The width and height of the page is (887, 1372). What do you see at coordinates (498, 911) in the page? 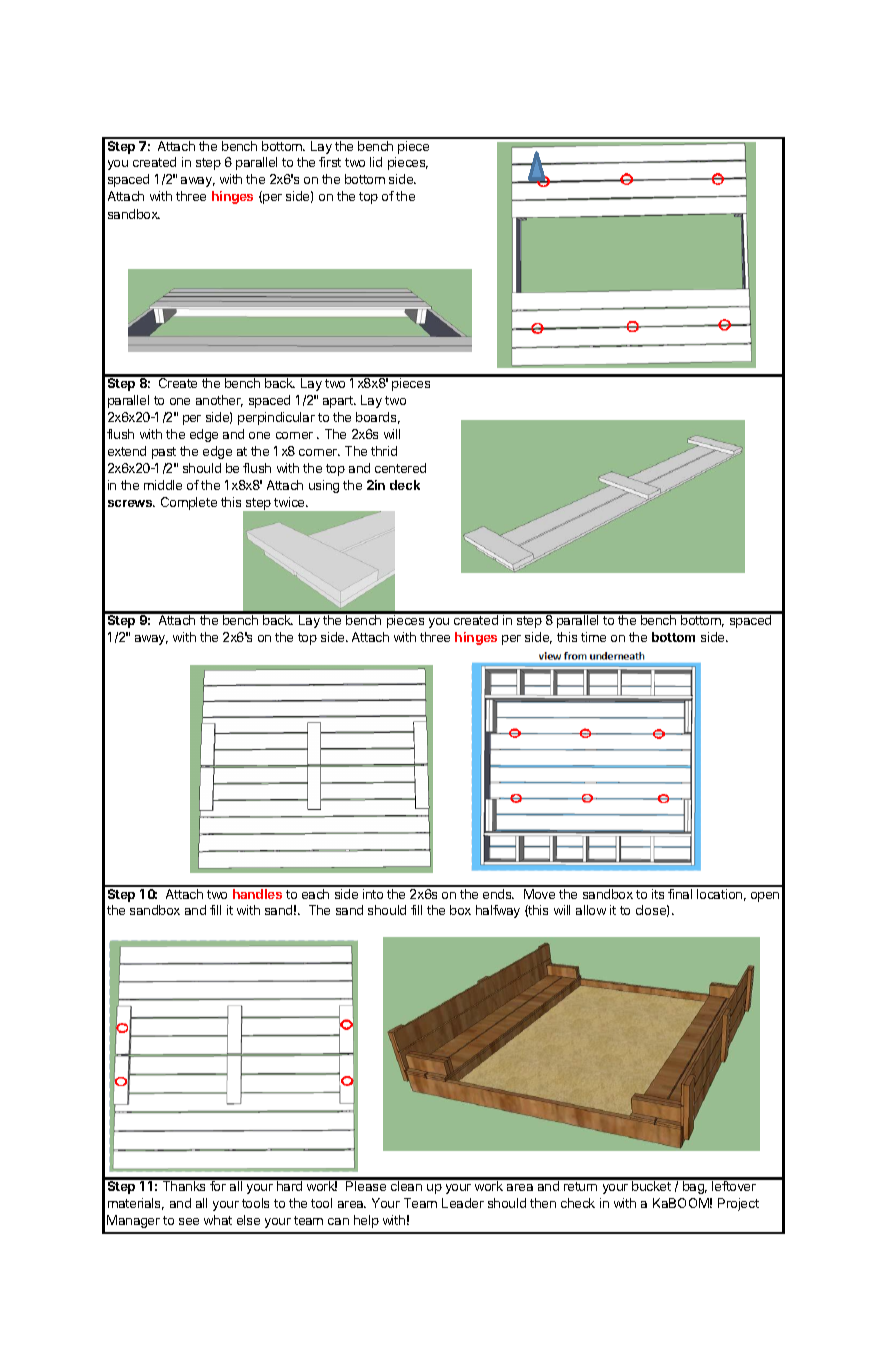
I see `halfway` at bounding box center [498, 911].
